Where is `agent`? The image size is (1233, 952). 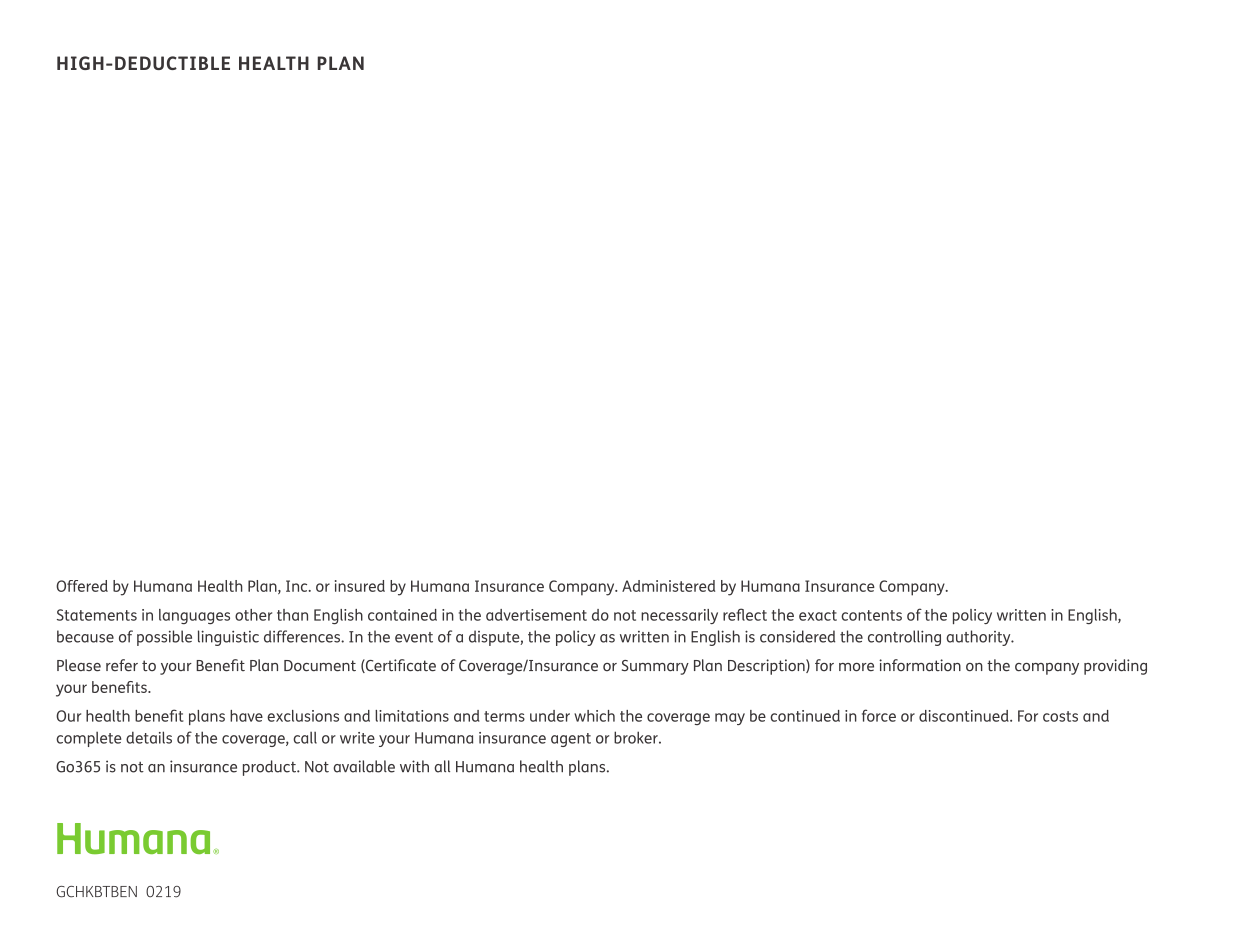
agent is located at coordinates (571, 740).
